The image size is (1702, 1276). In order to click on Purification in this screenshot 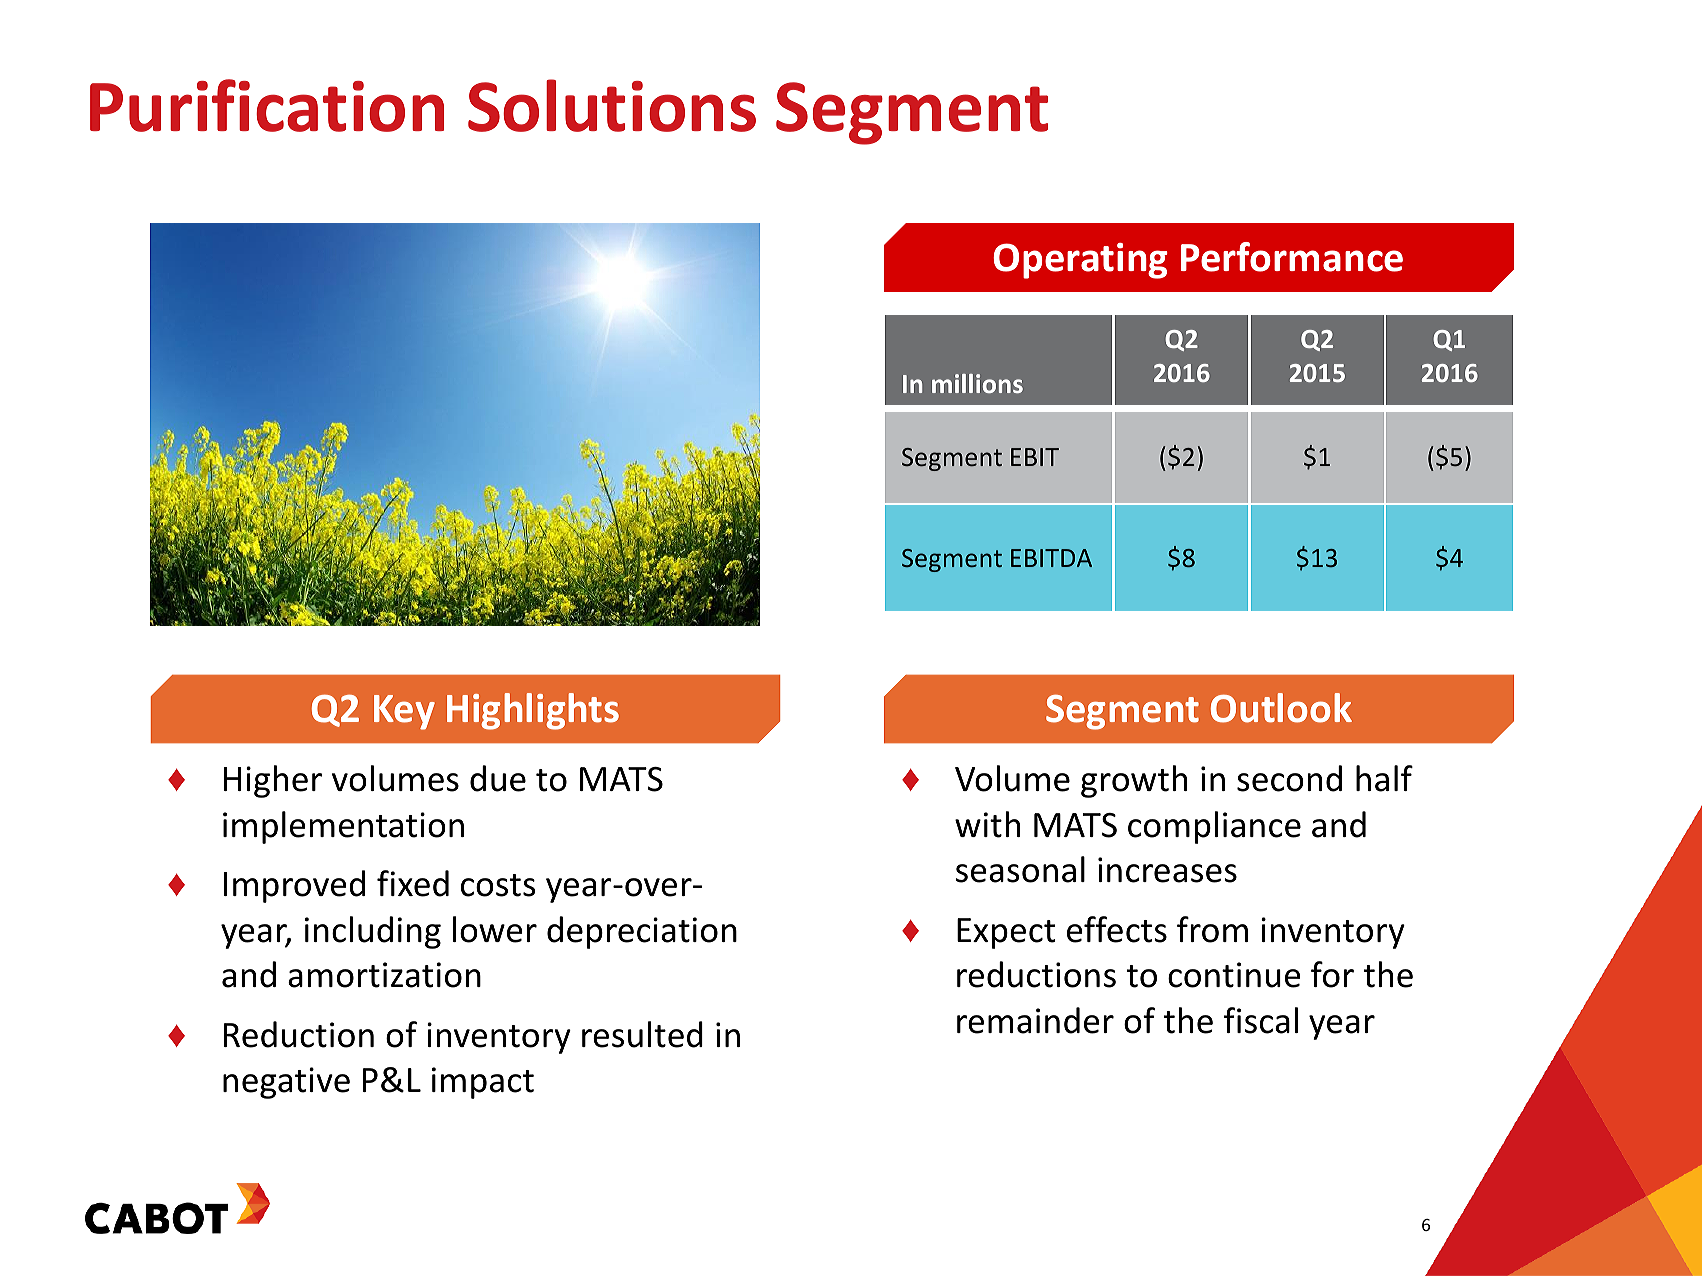, I will do `click(267, 105)`.
